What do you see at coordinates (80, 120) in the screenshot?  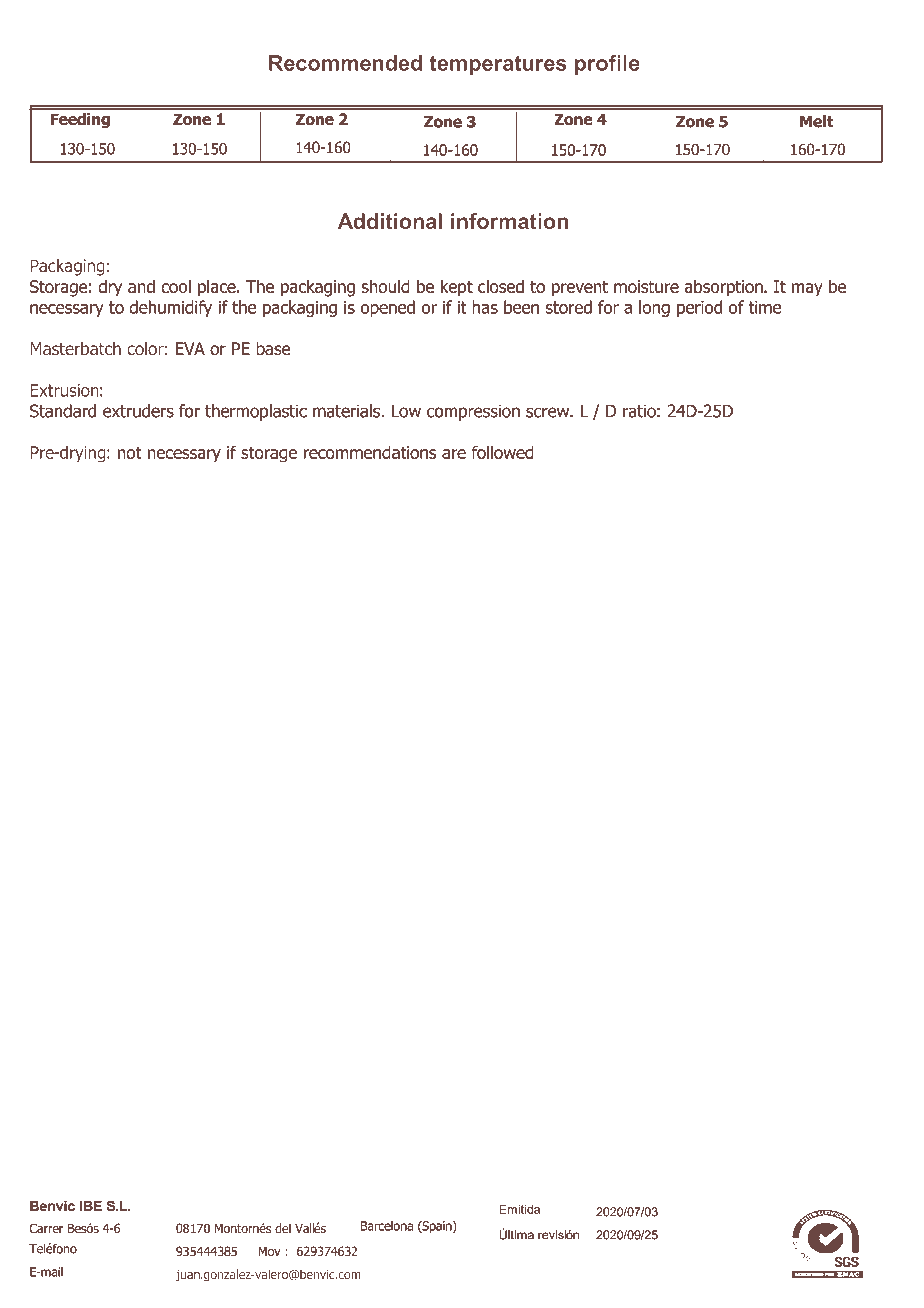 I see `Feeding` at bounding box center [80, 120].
